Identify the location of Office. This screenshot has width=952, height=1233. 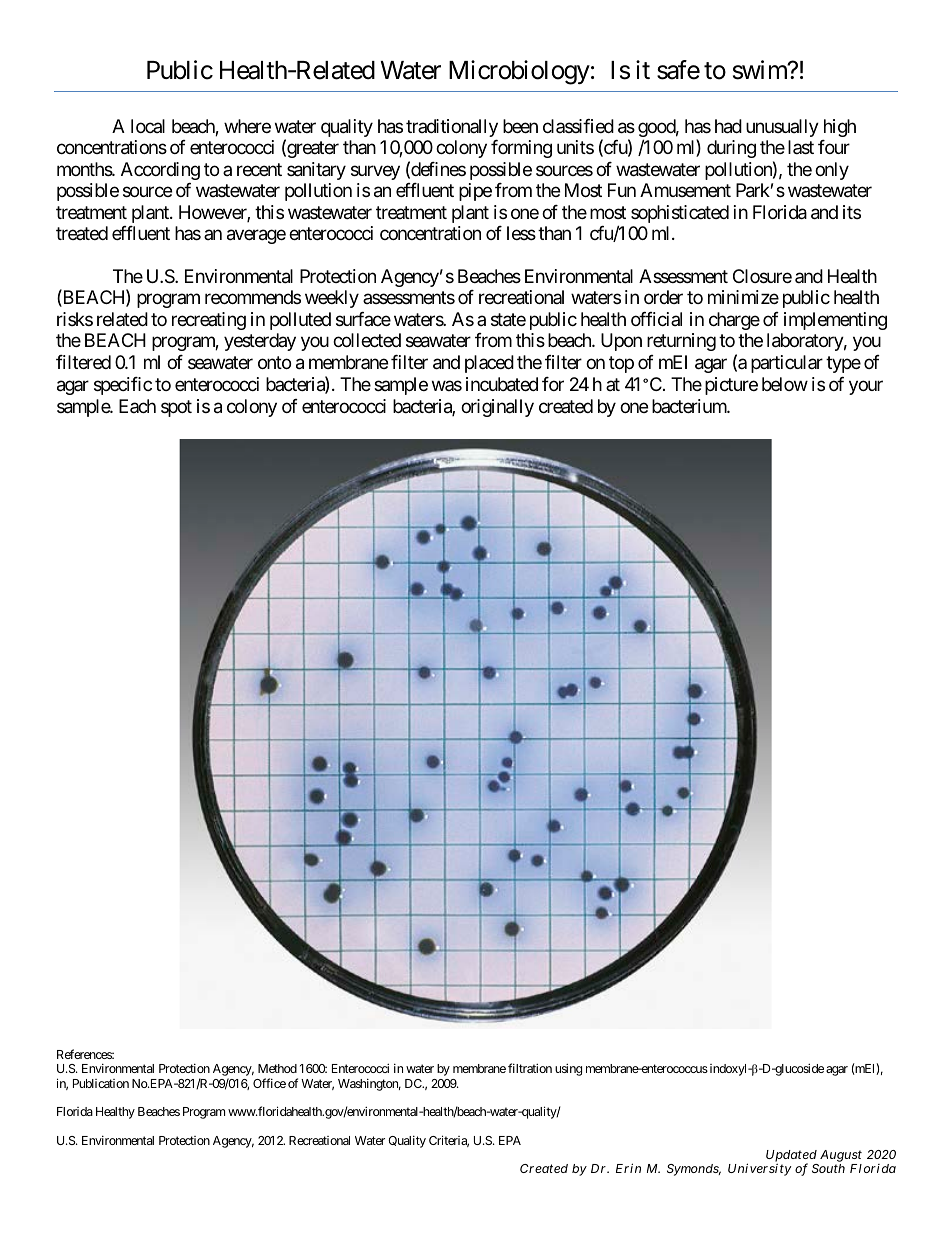
(269, 1083).
